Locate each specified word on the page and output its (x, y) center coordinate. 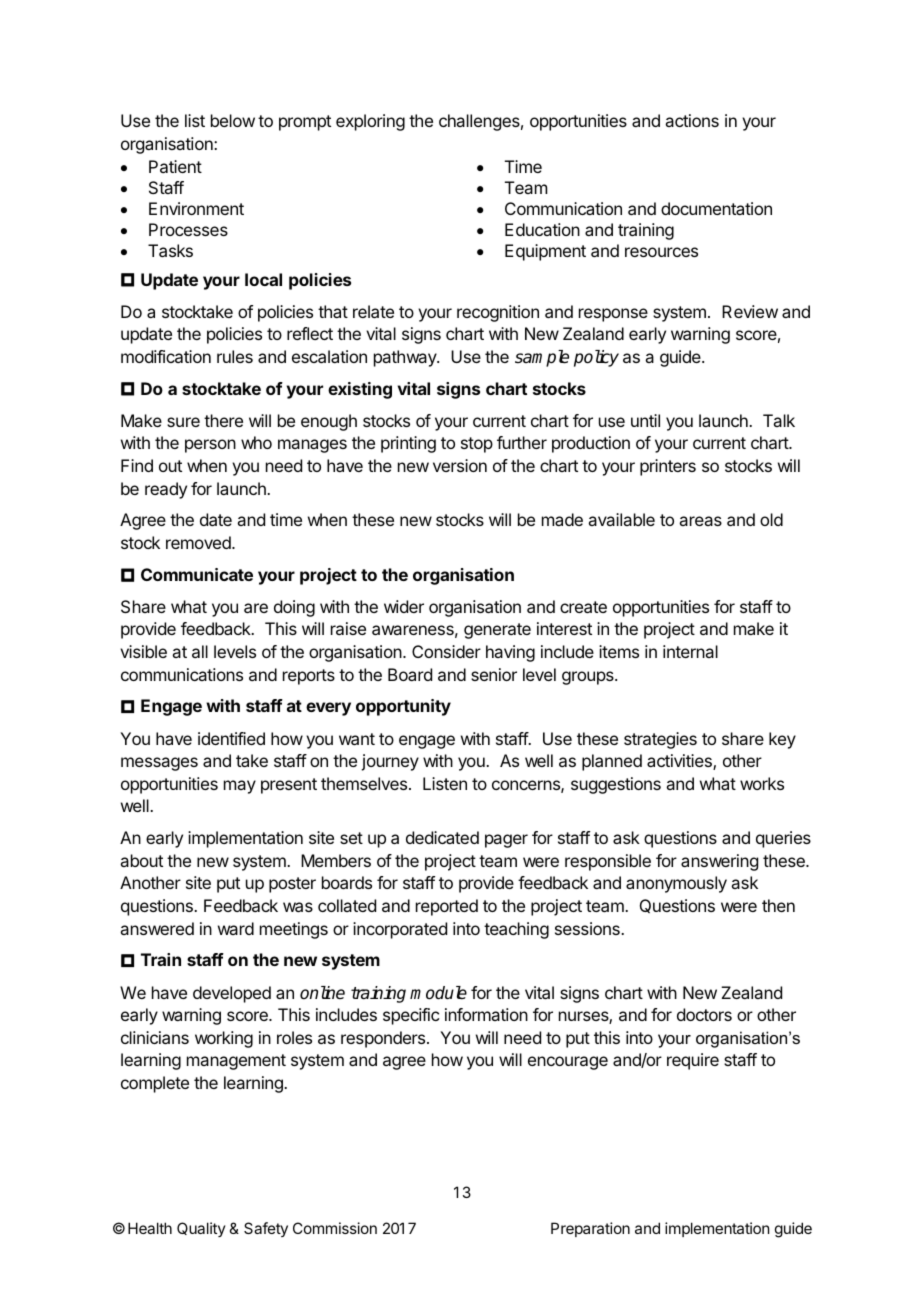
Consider (446, 651)
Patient (175, 166)
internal (690, 651)
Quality (201, 1229)
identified (231, 738)
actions (692, 120)
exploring (370, 122)
